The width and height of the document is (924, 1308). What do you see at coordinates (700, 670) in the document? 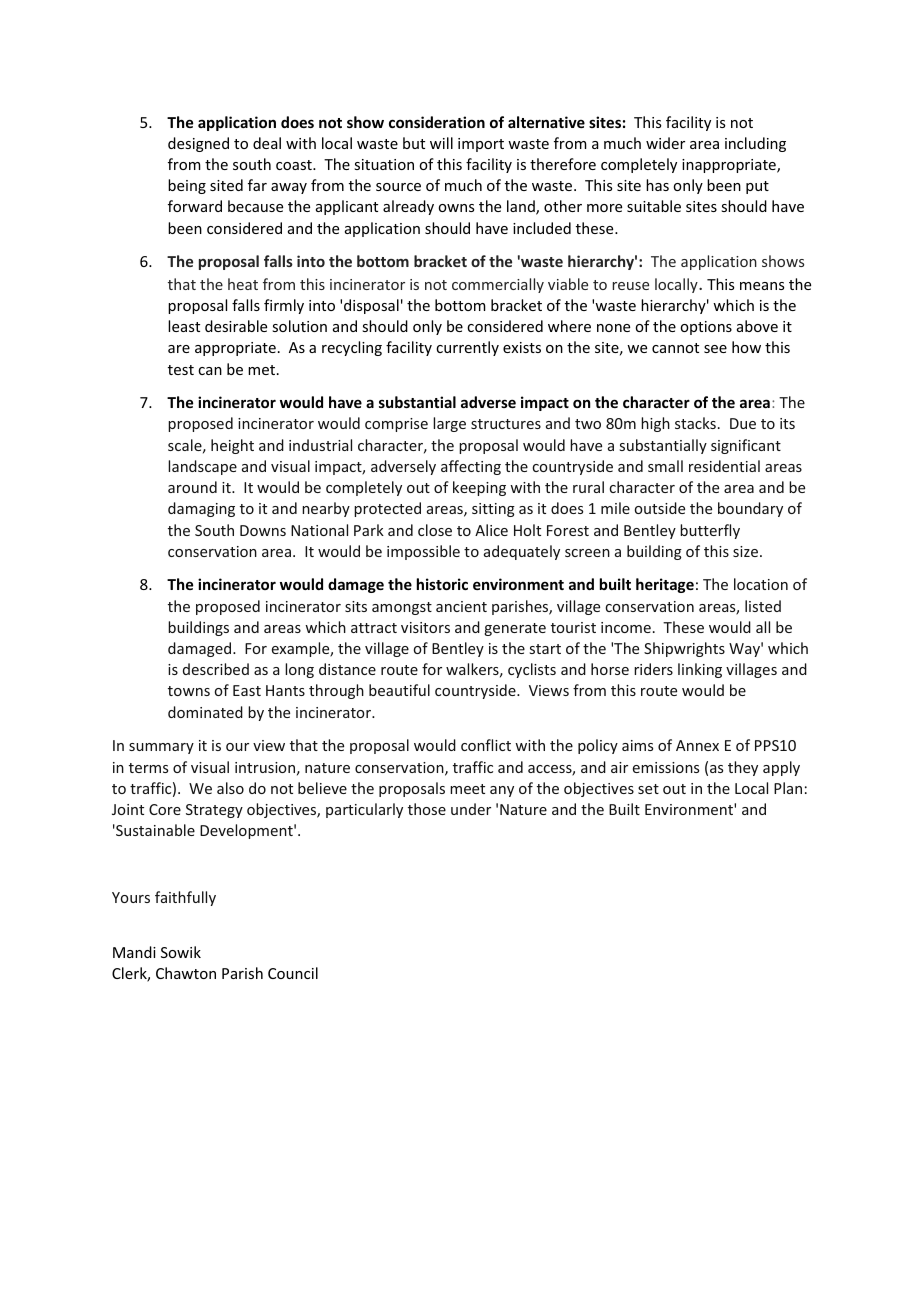
I see `linking` at bounding box center [700, 670].
